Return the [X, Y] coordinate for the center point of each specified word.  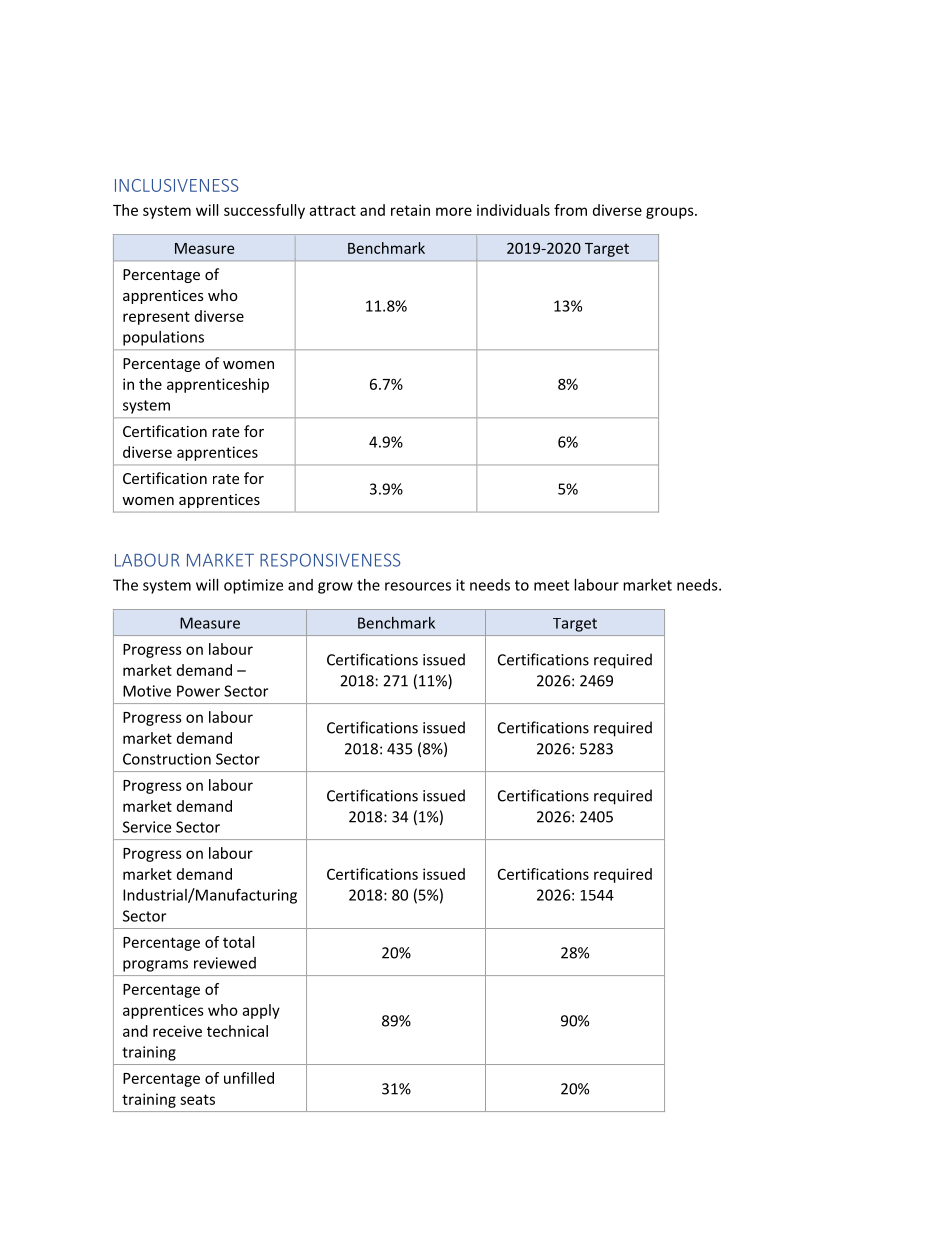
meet [551, 585]
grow [335, 588]
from [570, 210]
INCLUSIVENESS [176, 185]
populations [163, 338]
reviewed [225, 963]
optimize [253, 586]
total [238, 942]
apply [261, 1011]
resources [418, 586]
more [454, 211]
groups [671, 213]
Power [198, 691]
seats [197, 1099]
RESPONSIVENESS [330, 560]
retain [410, 210]
